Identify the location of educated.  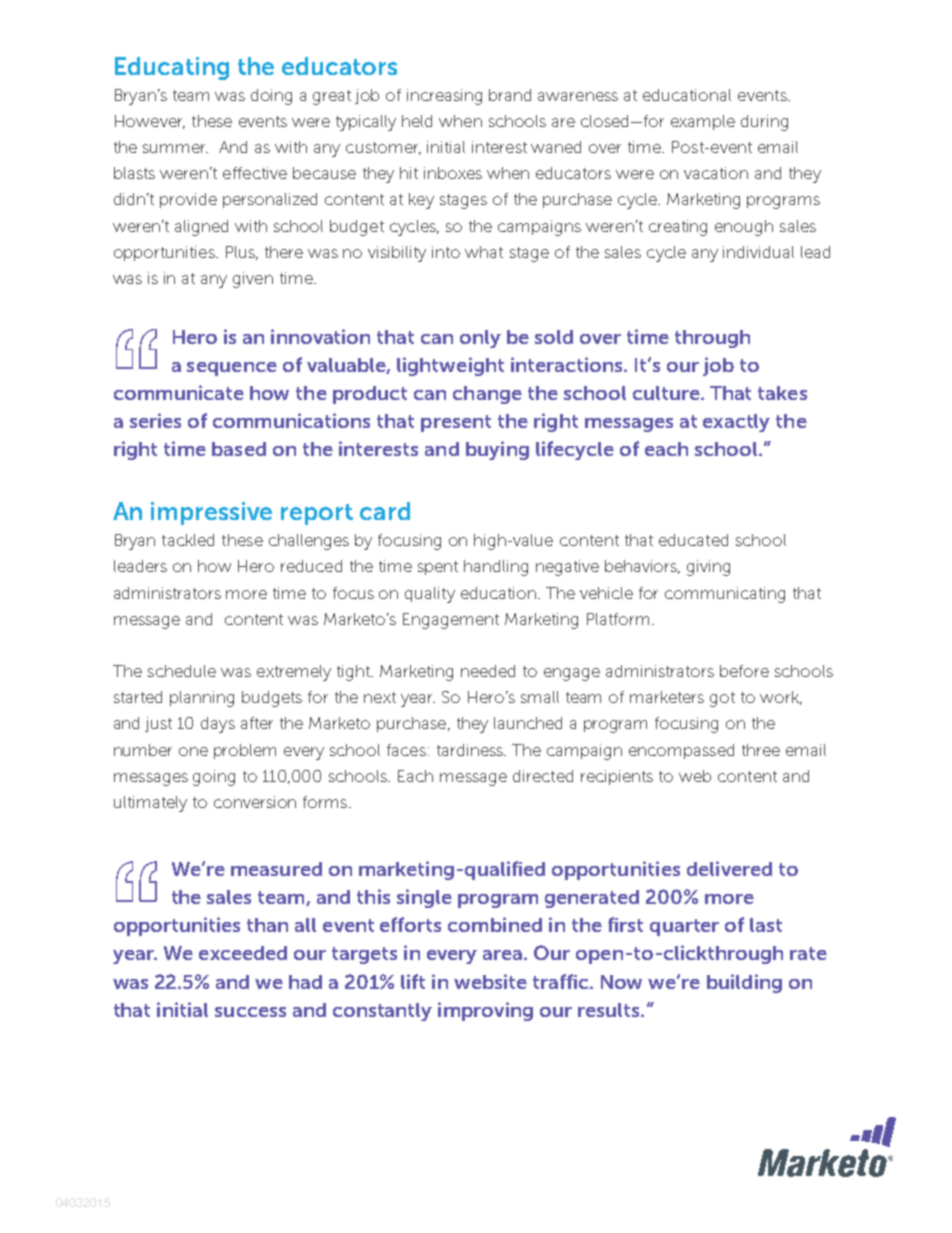
(693, 540).
